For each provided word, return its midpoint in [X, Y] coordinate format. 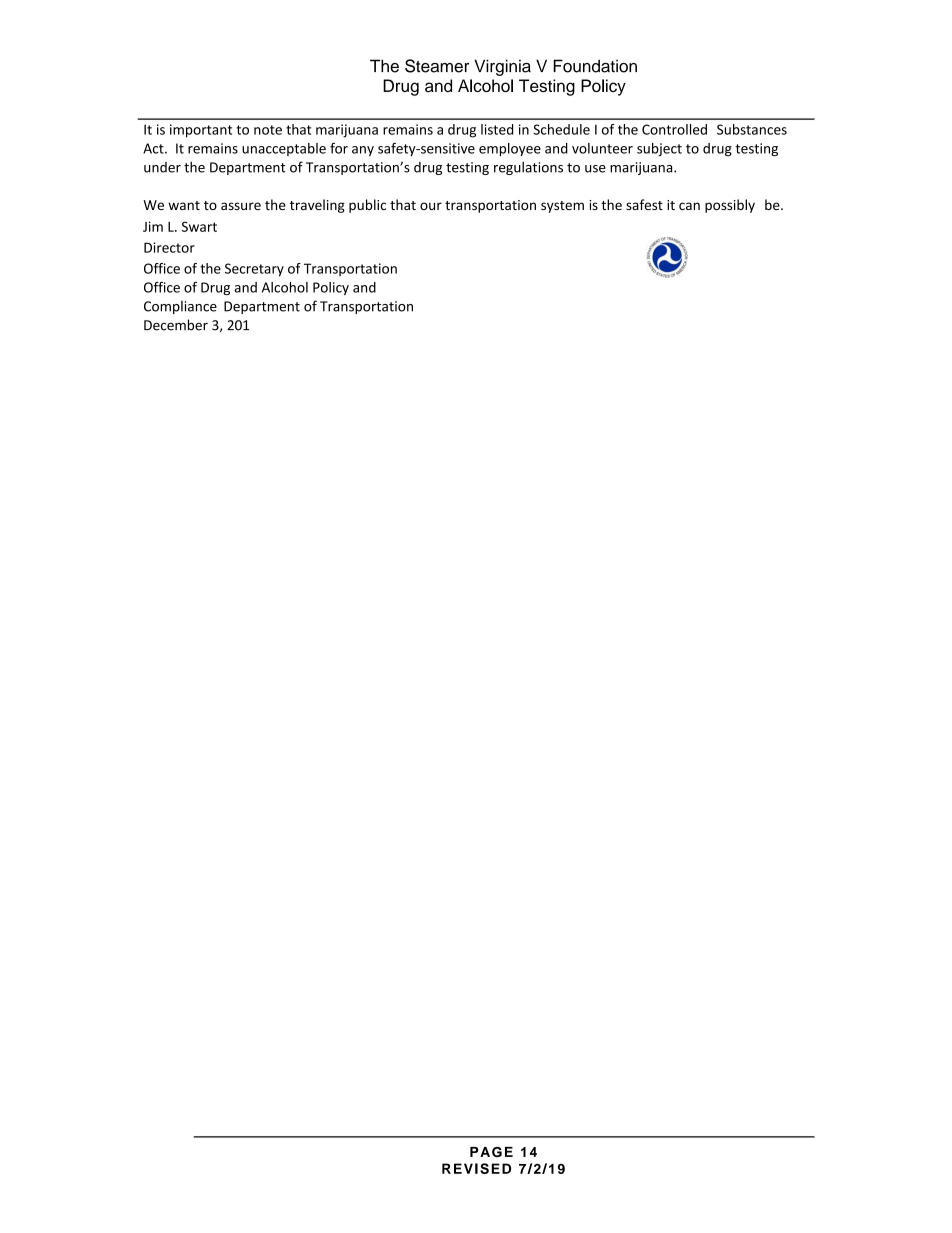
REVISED [476, 1168]
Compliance [180, 307]
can [689, 206]
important [201, 131]
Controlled [674, 129]
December [176, 325]
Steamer [437, 66]
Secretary [254, 270]
